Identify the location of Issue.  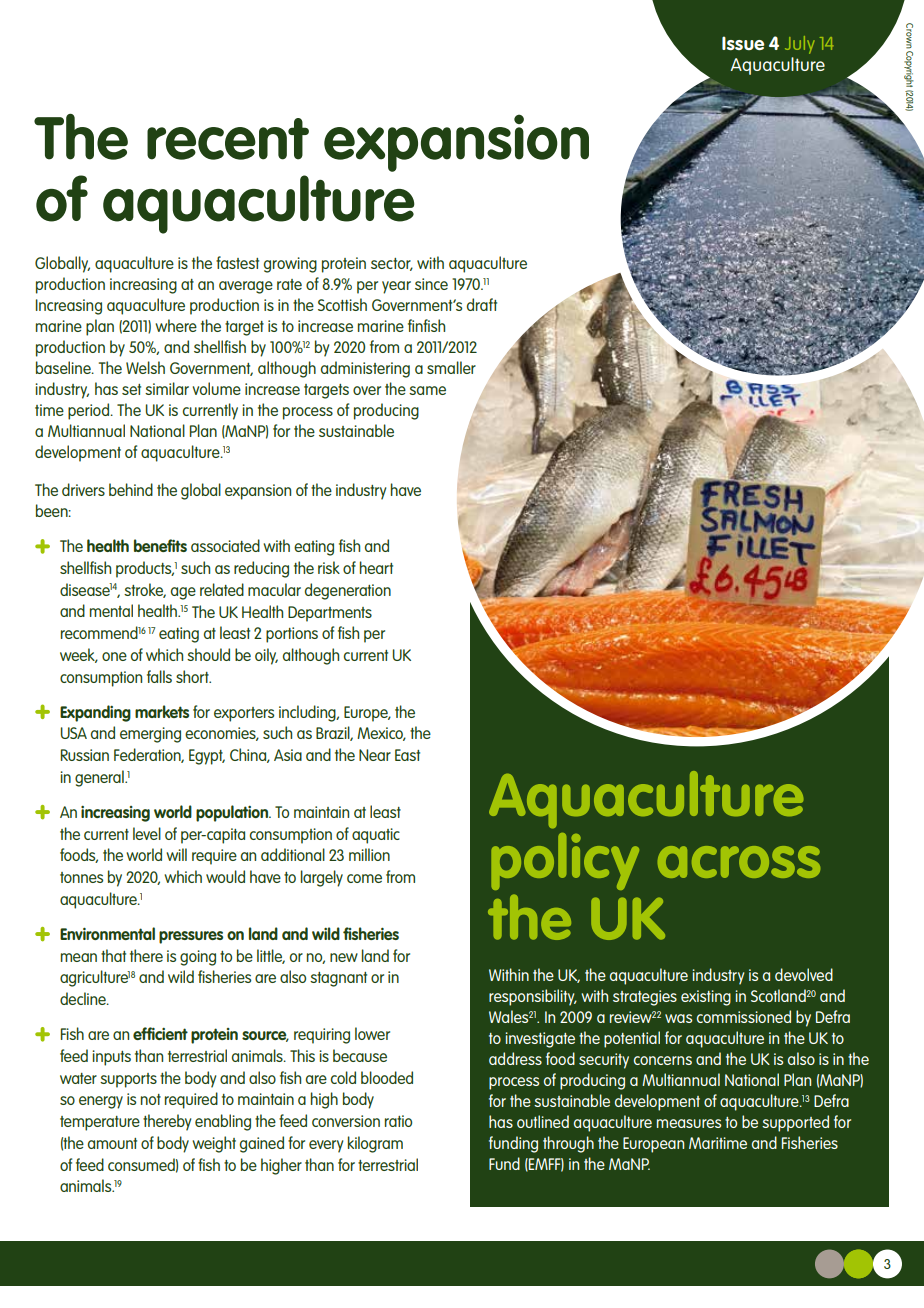
(743, 43).
